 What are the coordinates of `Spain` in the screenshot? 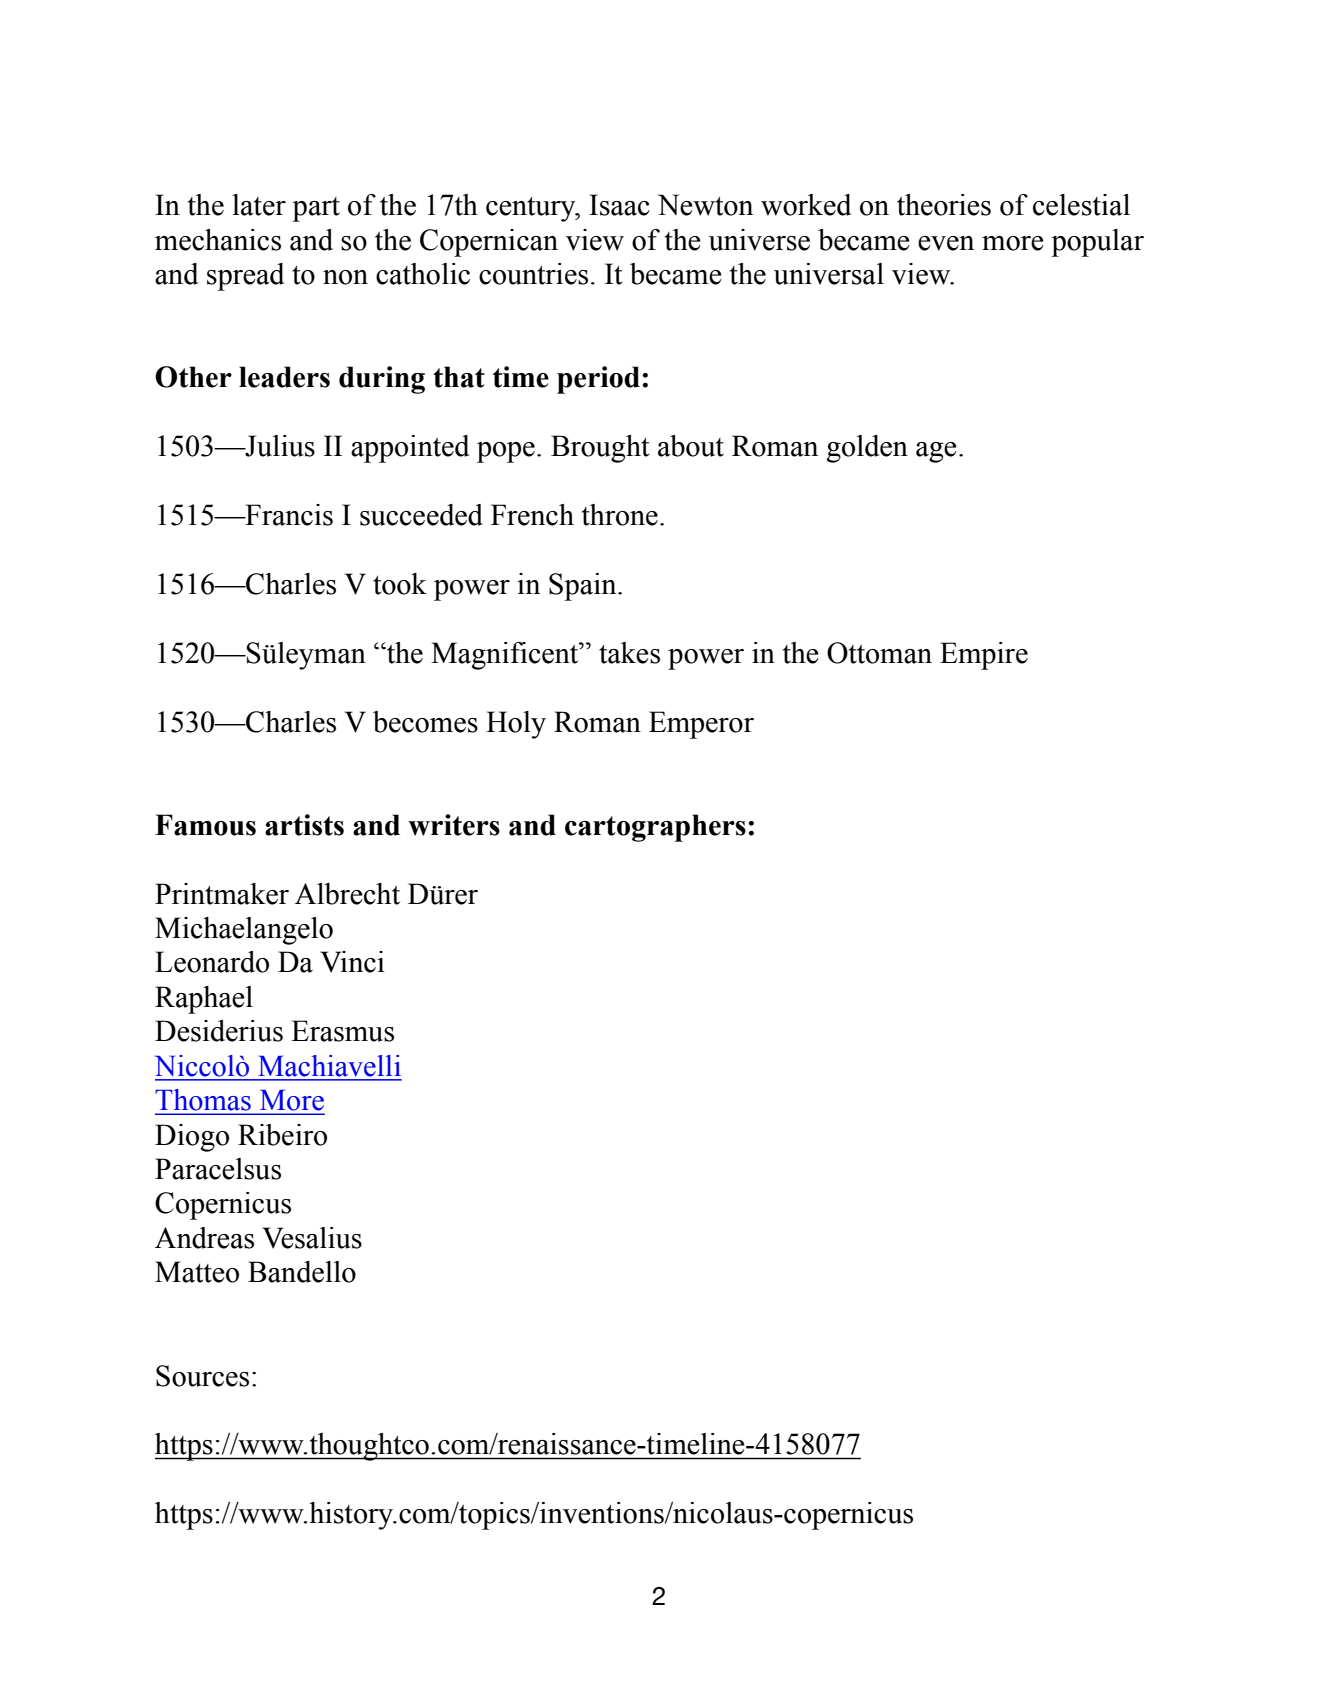 It's located at (584, 587).
